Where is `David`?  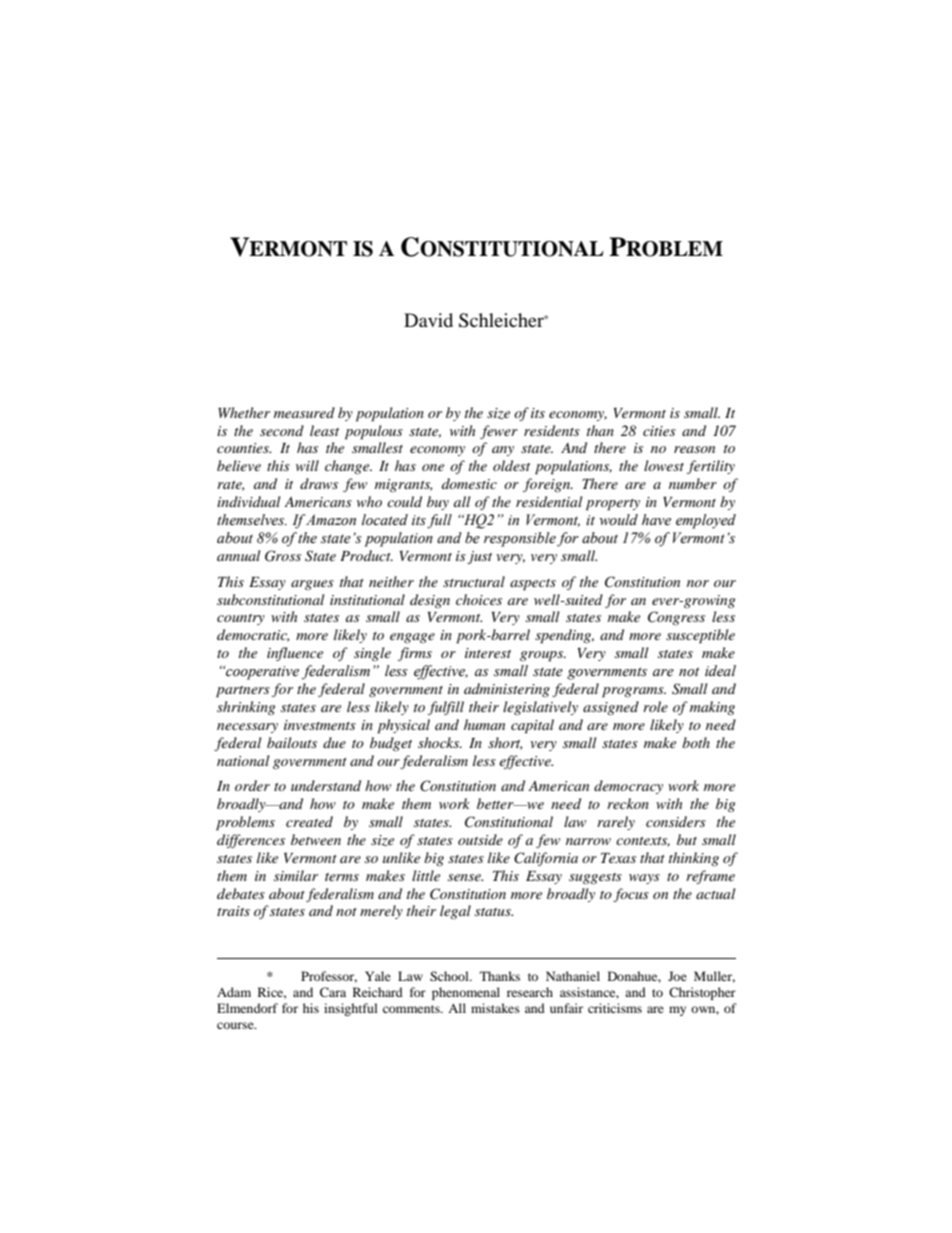 David is located at coordinates (428, 320).
